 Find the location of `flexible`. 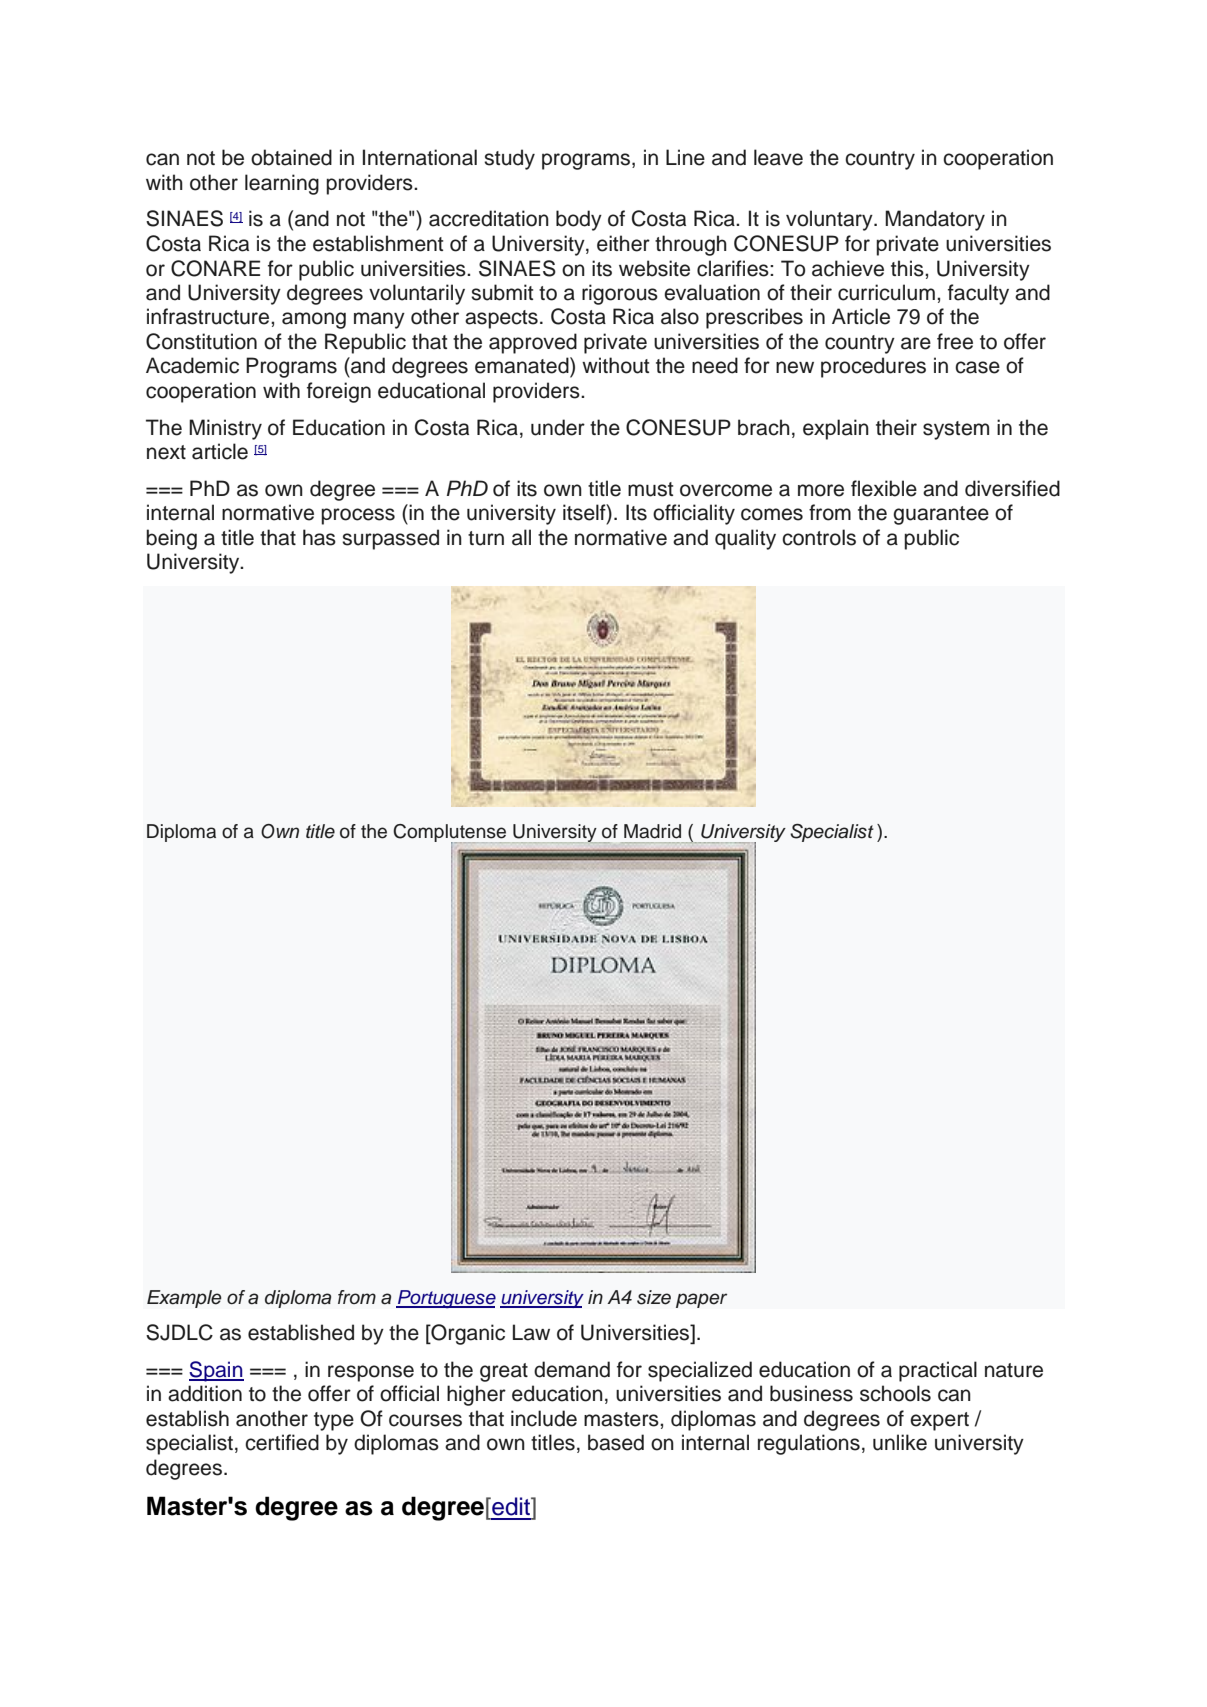

flexible is located at coordinates (884, 488).
